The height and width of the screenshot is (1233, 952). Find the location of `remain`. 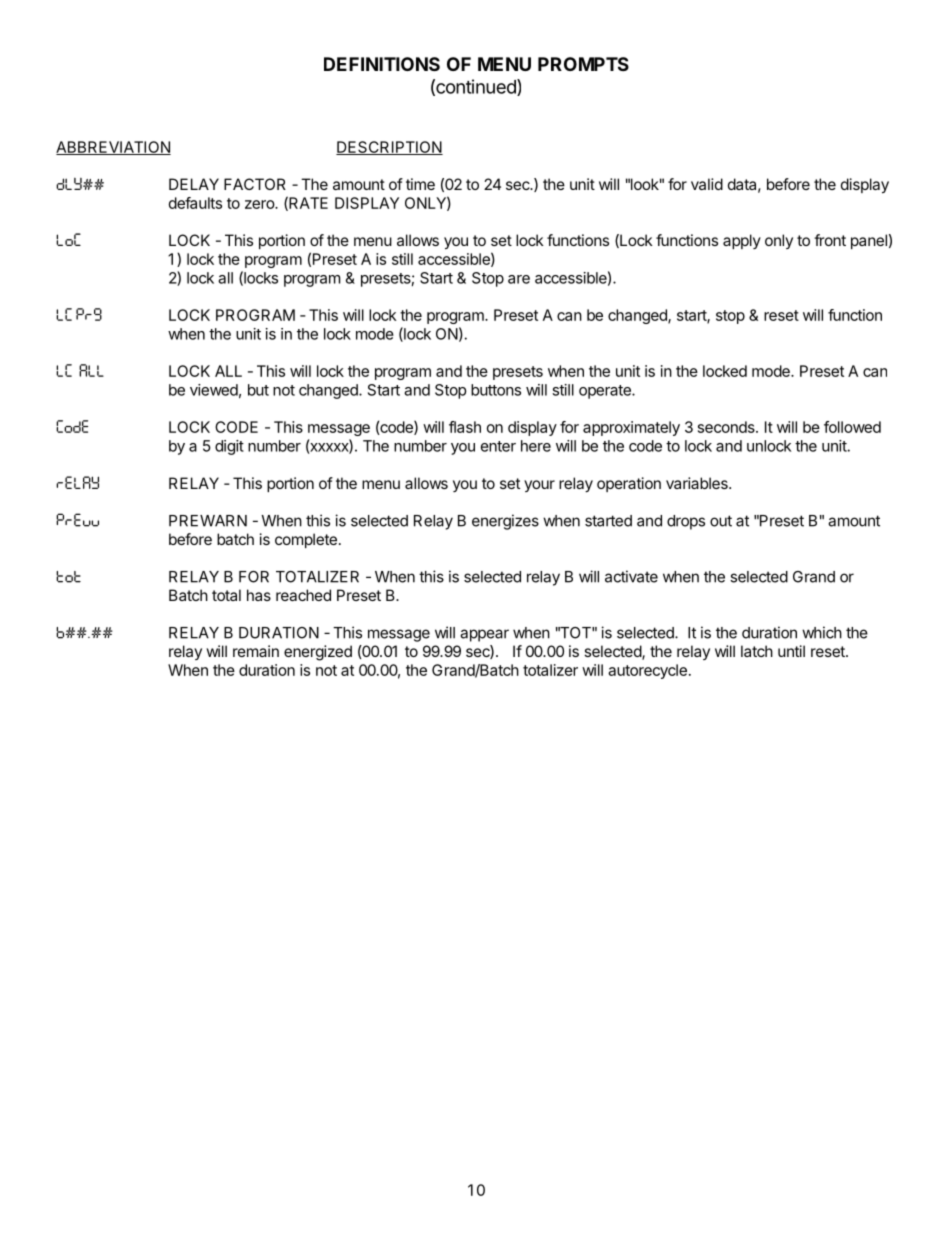

remain is located at coordinates (256, 651).
